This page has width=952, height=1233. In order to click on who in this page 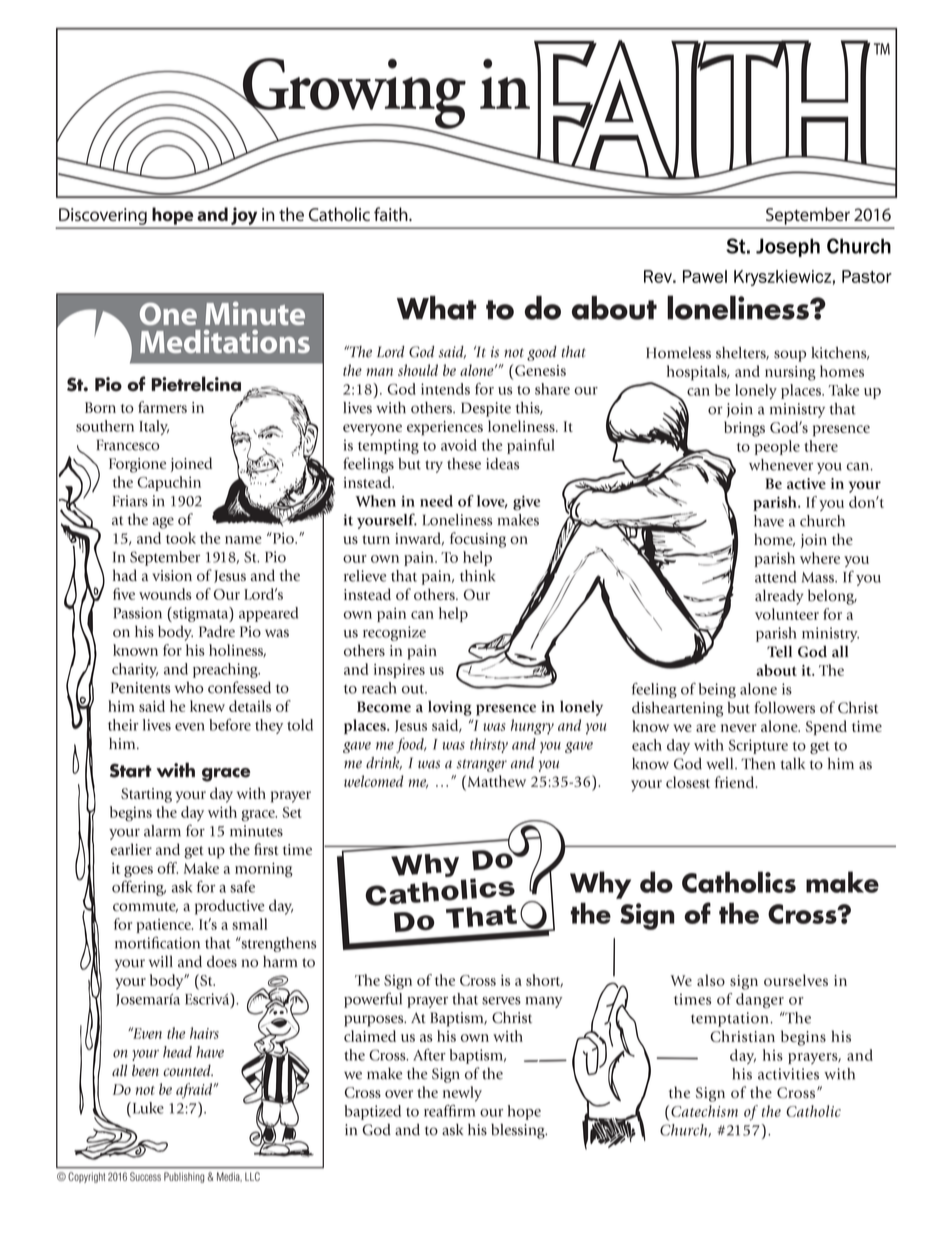, I will do `click(189, 687)`.
